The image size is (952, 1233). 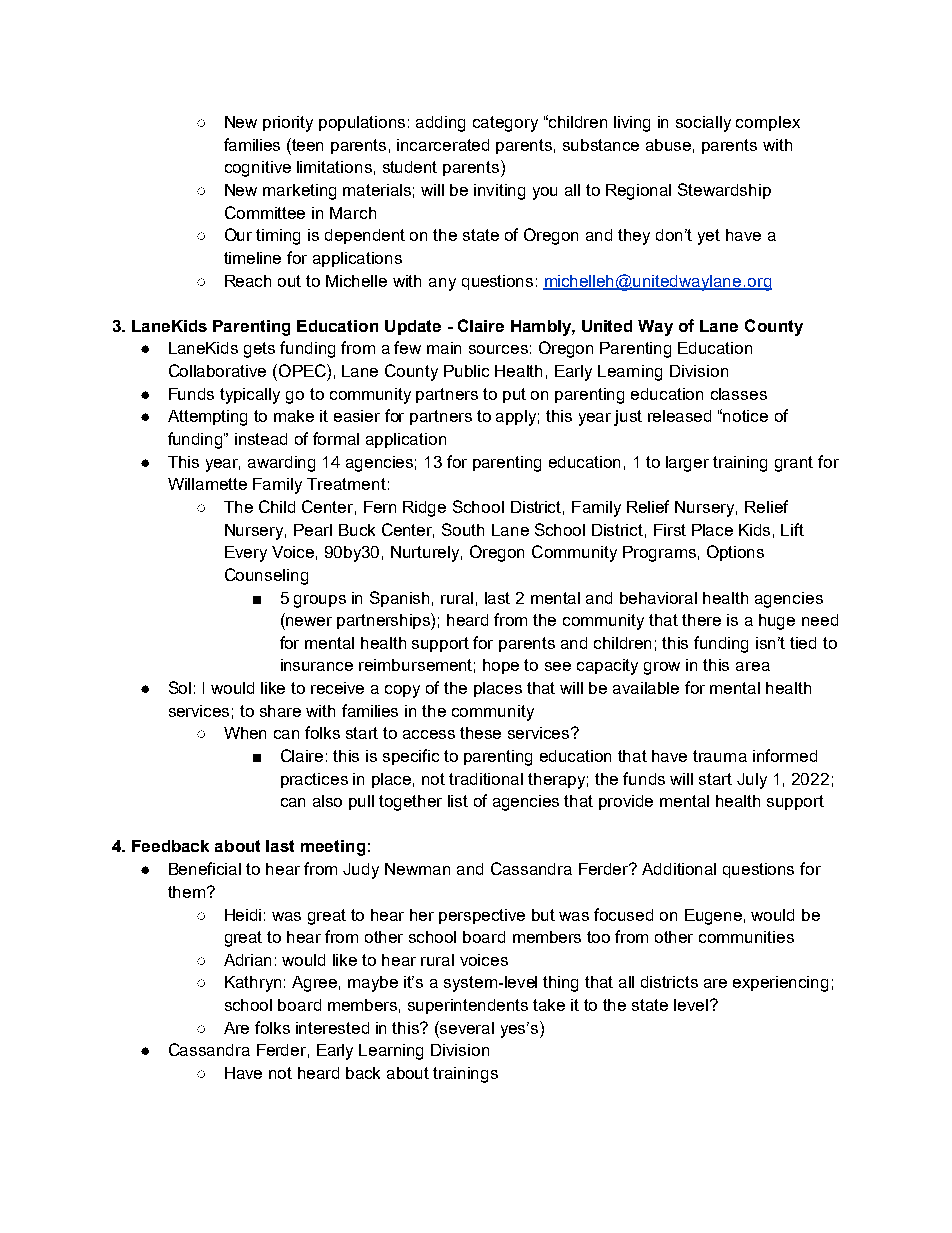 I want to click on complex, so click(x=768, y=123).
